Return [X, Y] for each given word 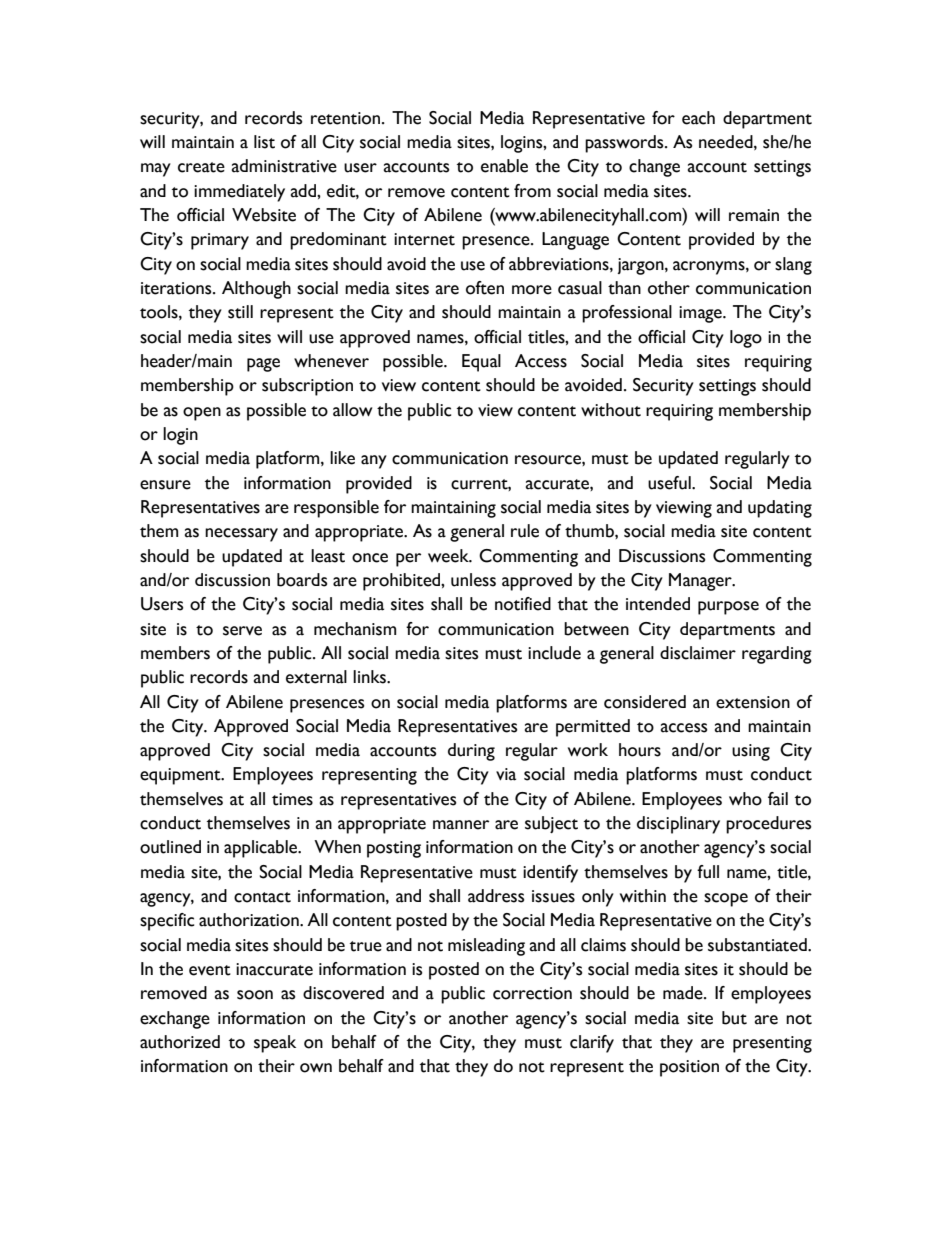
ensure [165, 485]
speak [275, 1044]
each [698, 118]
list [264, 142]
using [751, 752]
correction [532, 993]
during [471, 752]
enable [504, 166]
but [734, 1018]
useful [670, 483]
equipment [181, 776]
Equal [481, 363]
